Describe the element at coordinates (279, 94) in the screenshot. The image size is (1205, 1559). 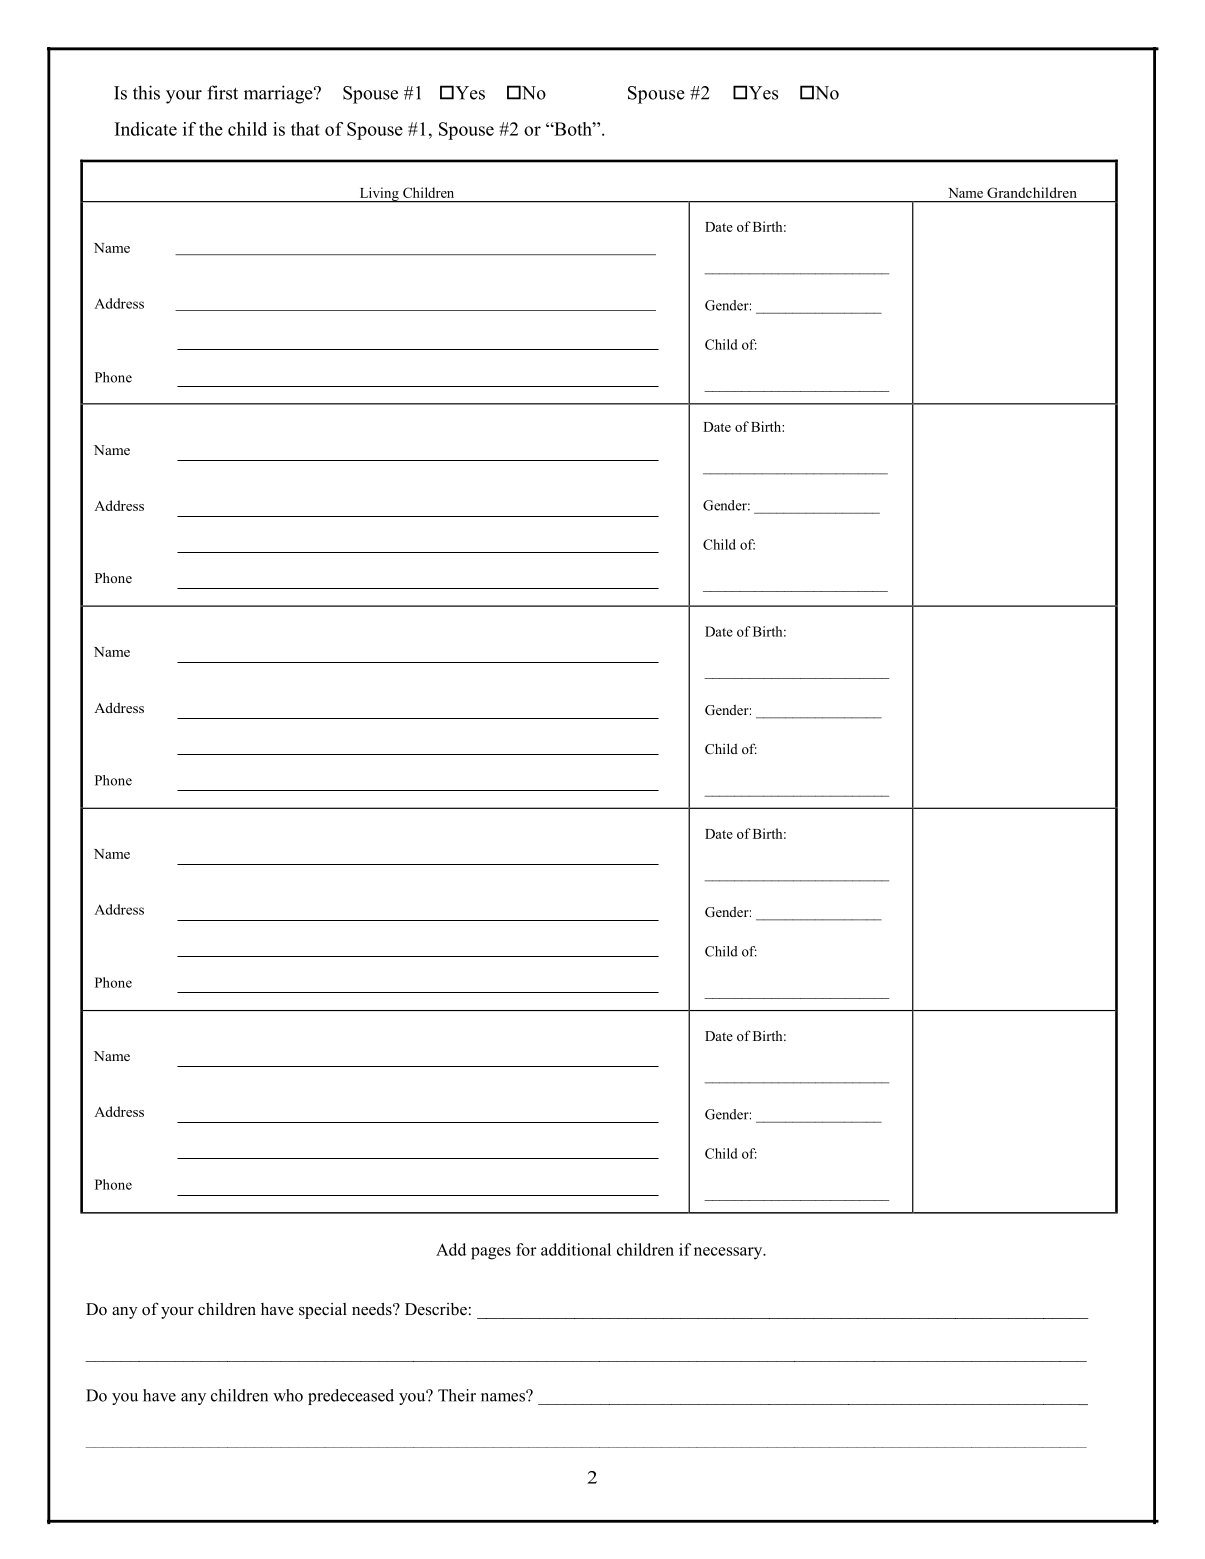
I see `marriage` at that location.
